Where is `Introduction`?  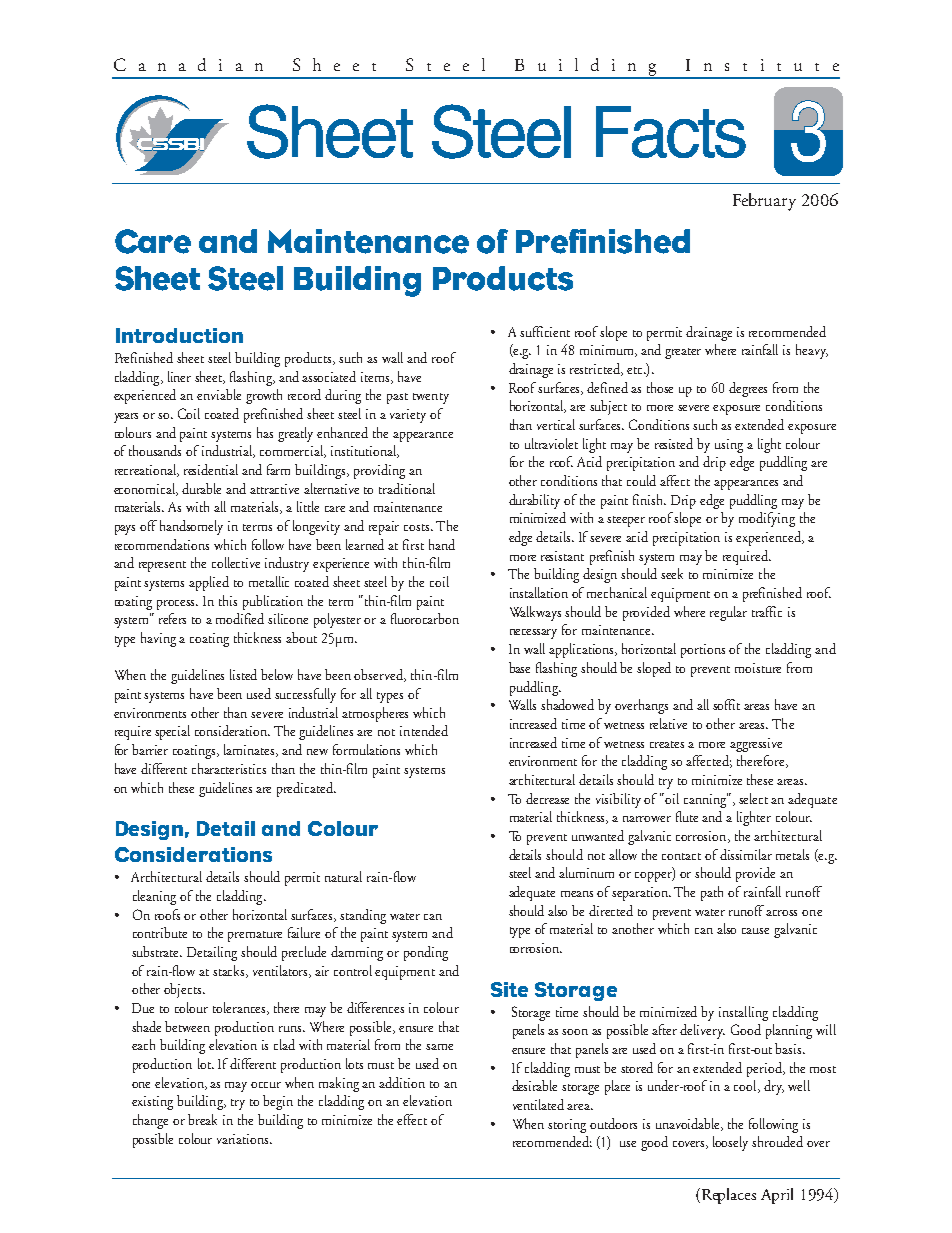 Introduction is located at coordinates (179, 335).
